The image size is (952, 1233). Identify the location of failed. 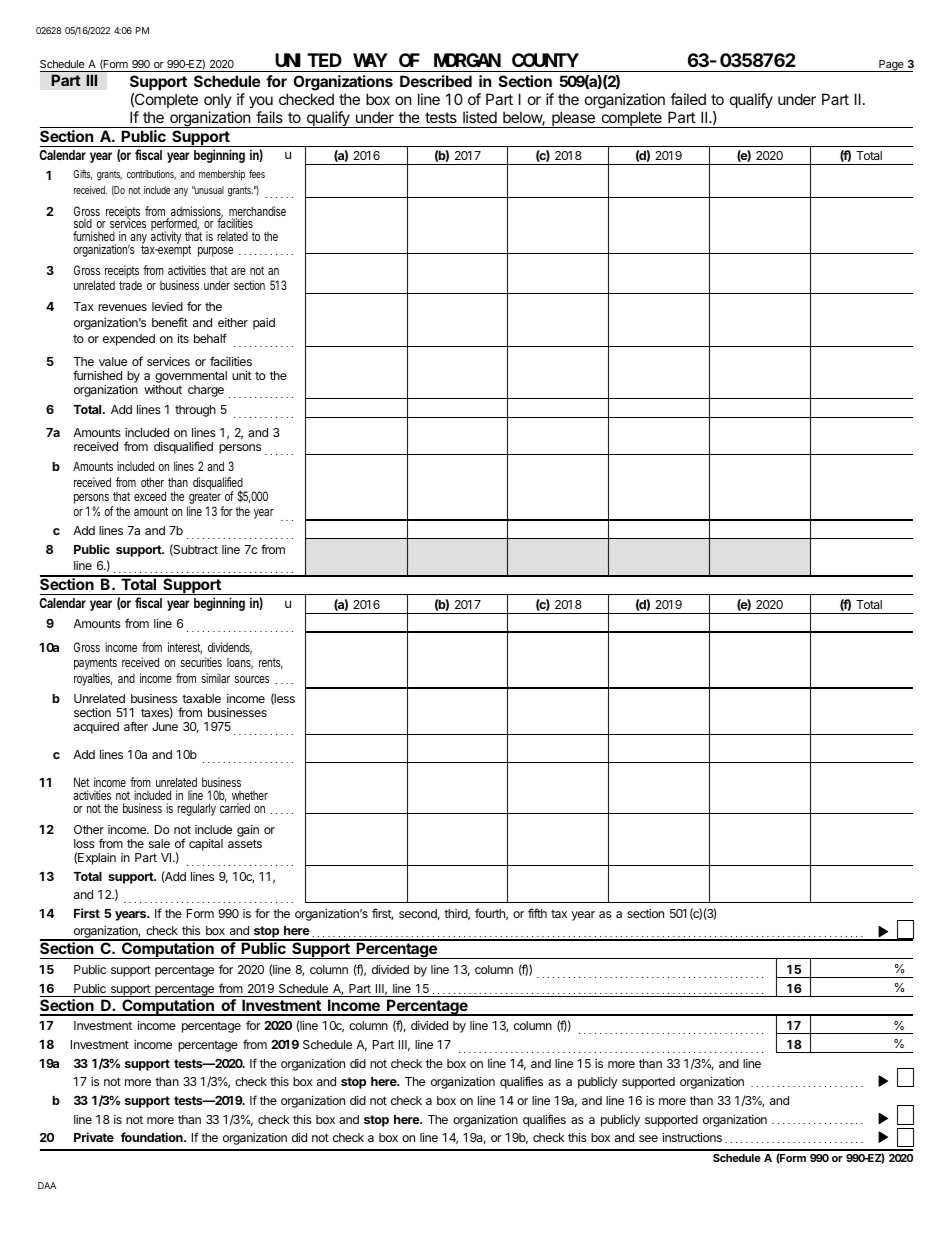
(688, 99).
